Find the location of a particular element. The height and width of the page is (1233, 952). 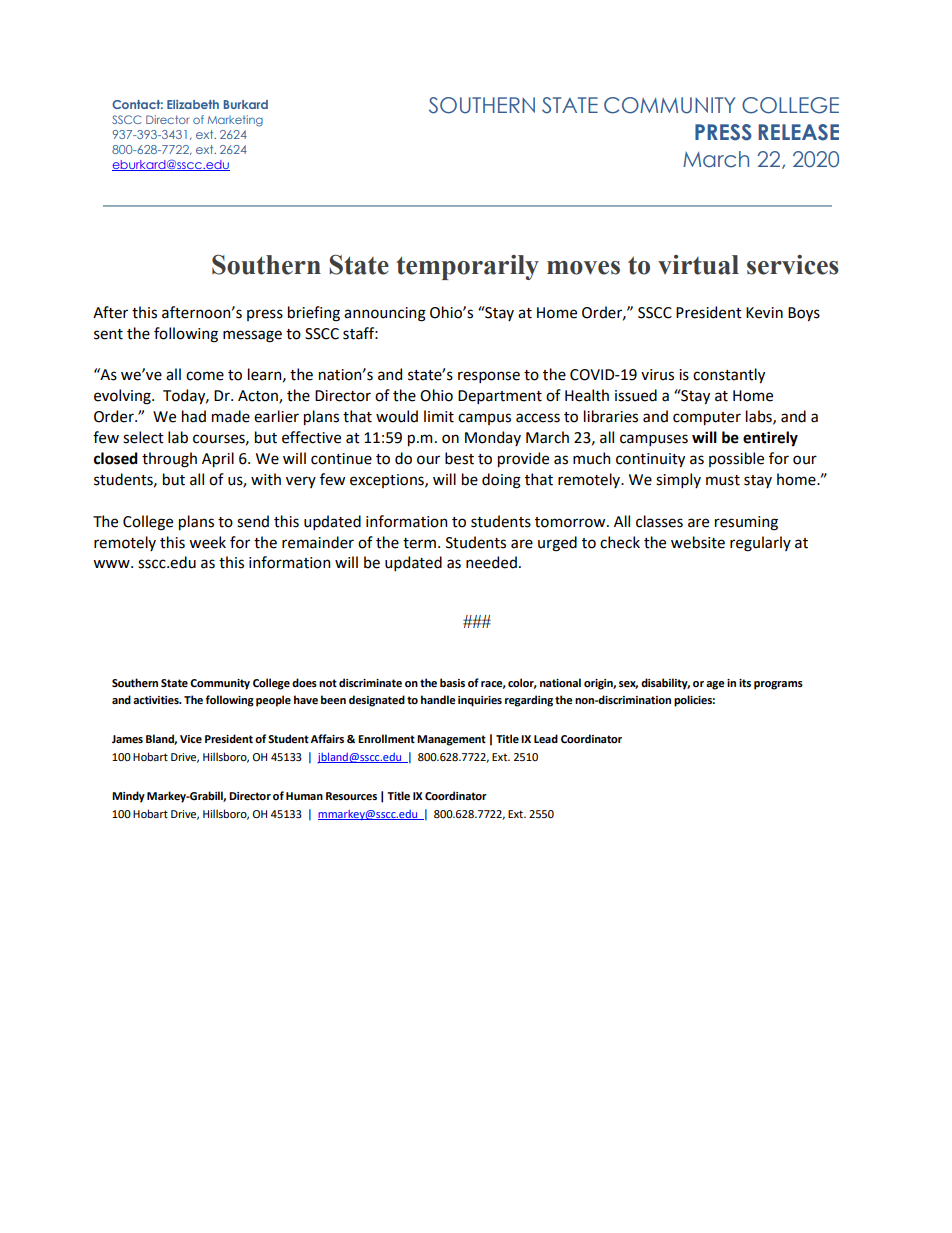

Marketing is located at coordinates (235, 121).
